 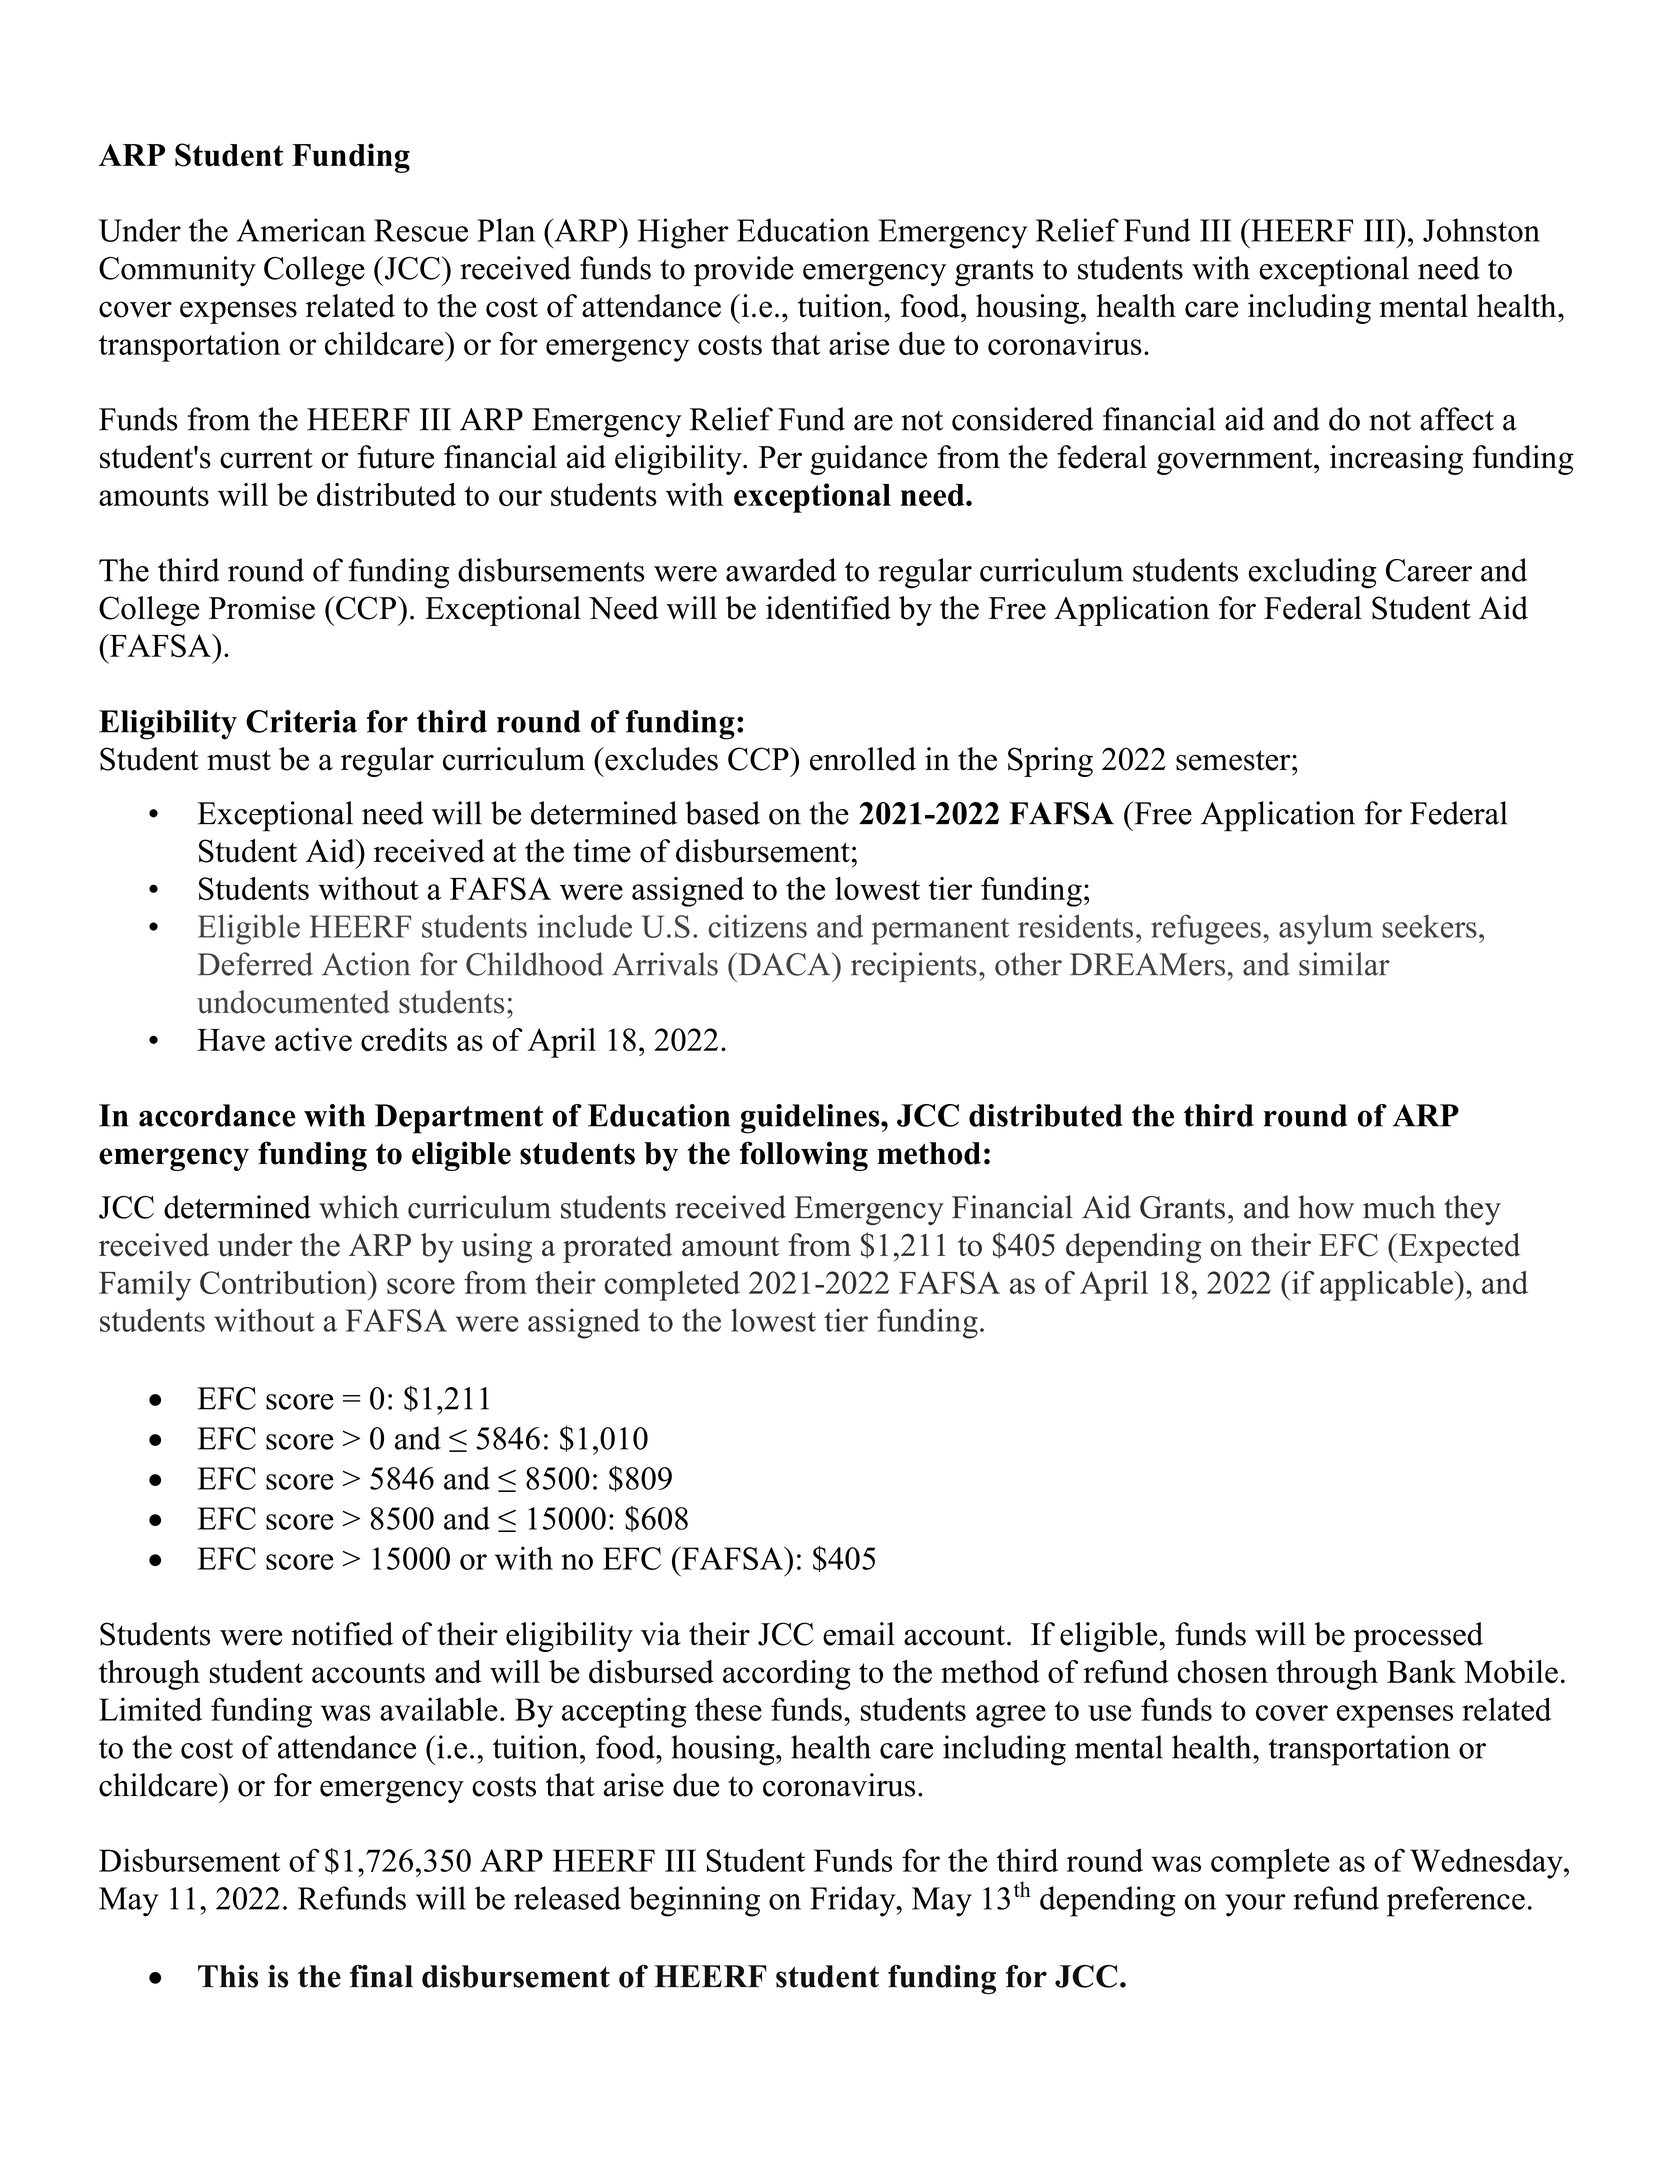 I want to click on must, so click(x=239, y=760).
